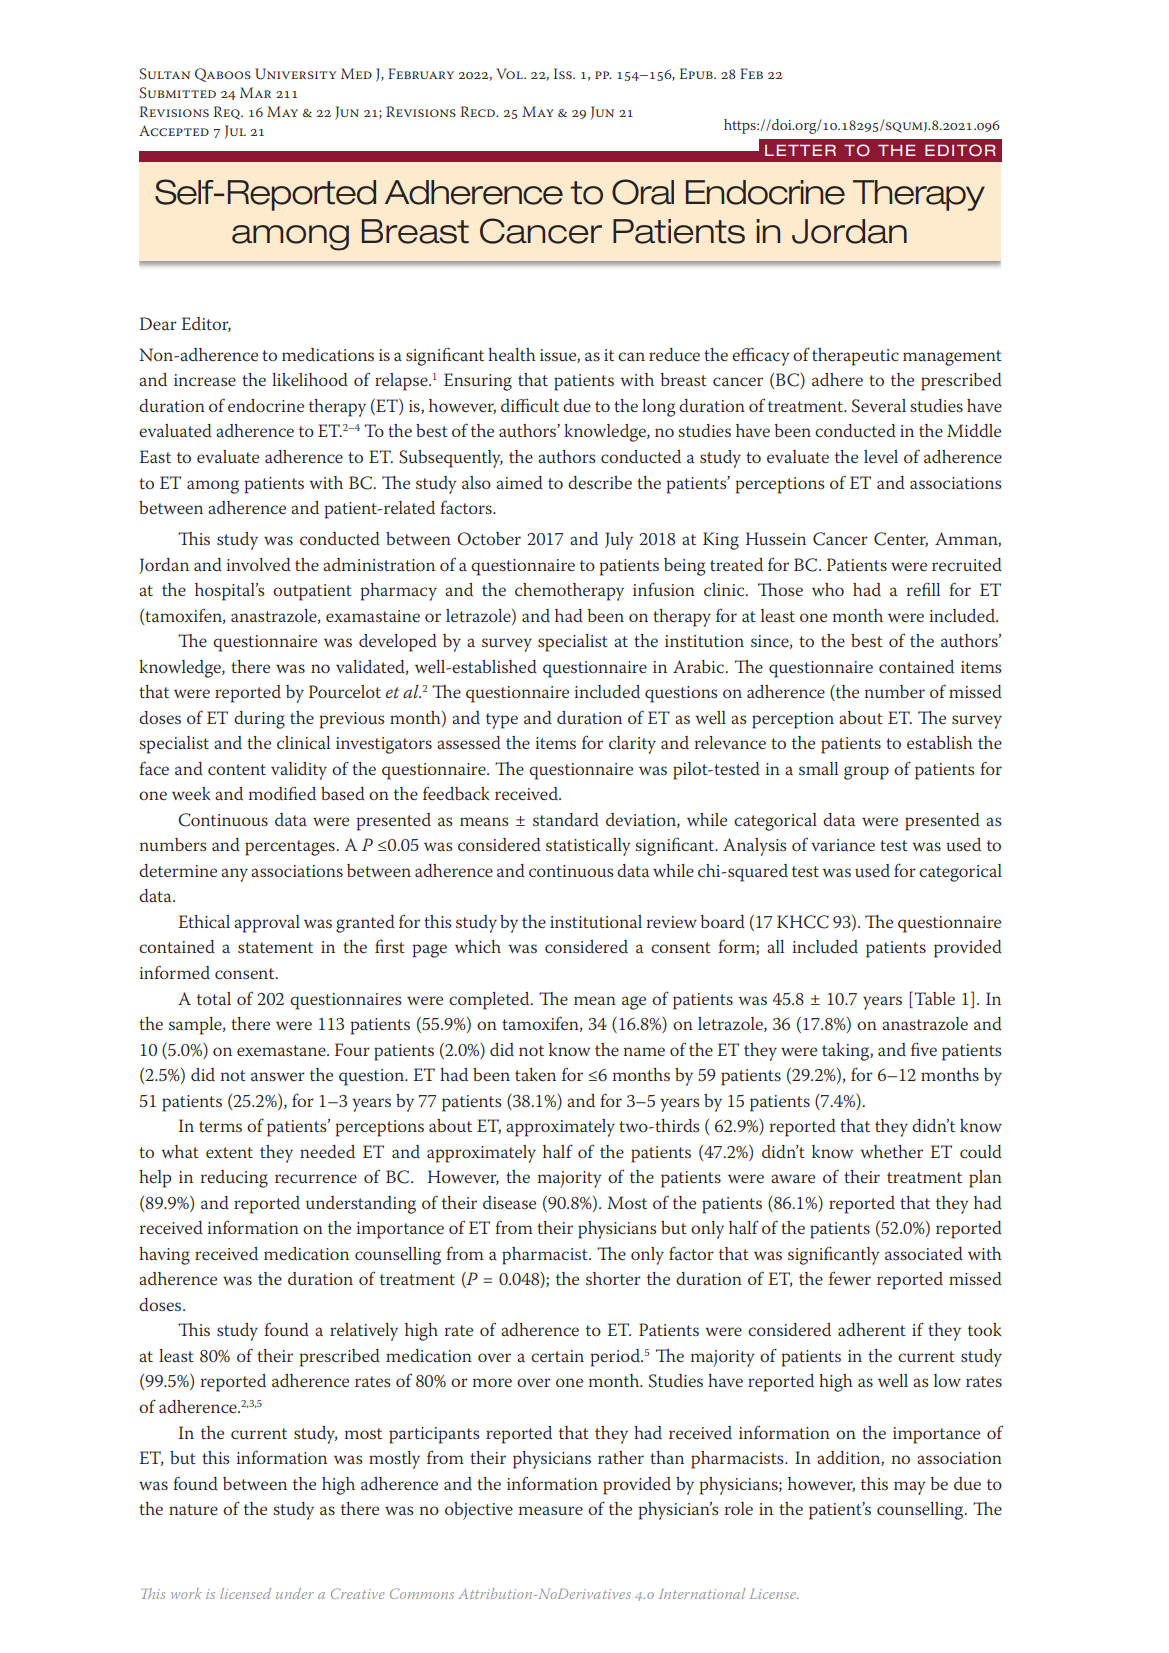 The width and height of the page is (1169, 1653). I want to click on Req, so click(228, 113).
